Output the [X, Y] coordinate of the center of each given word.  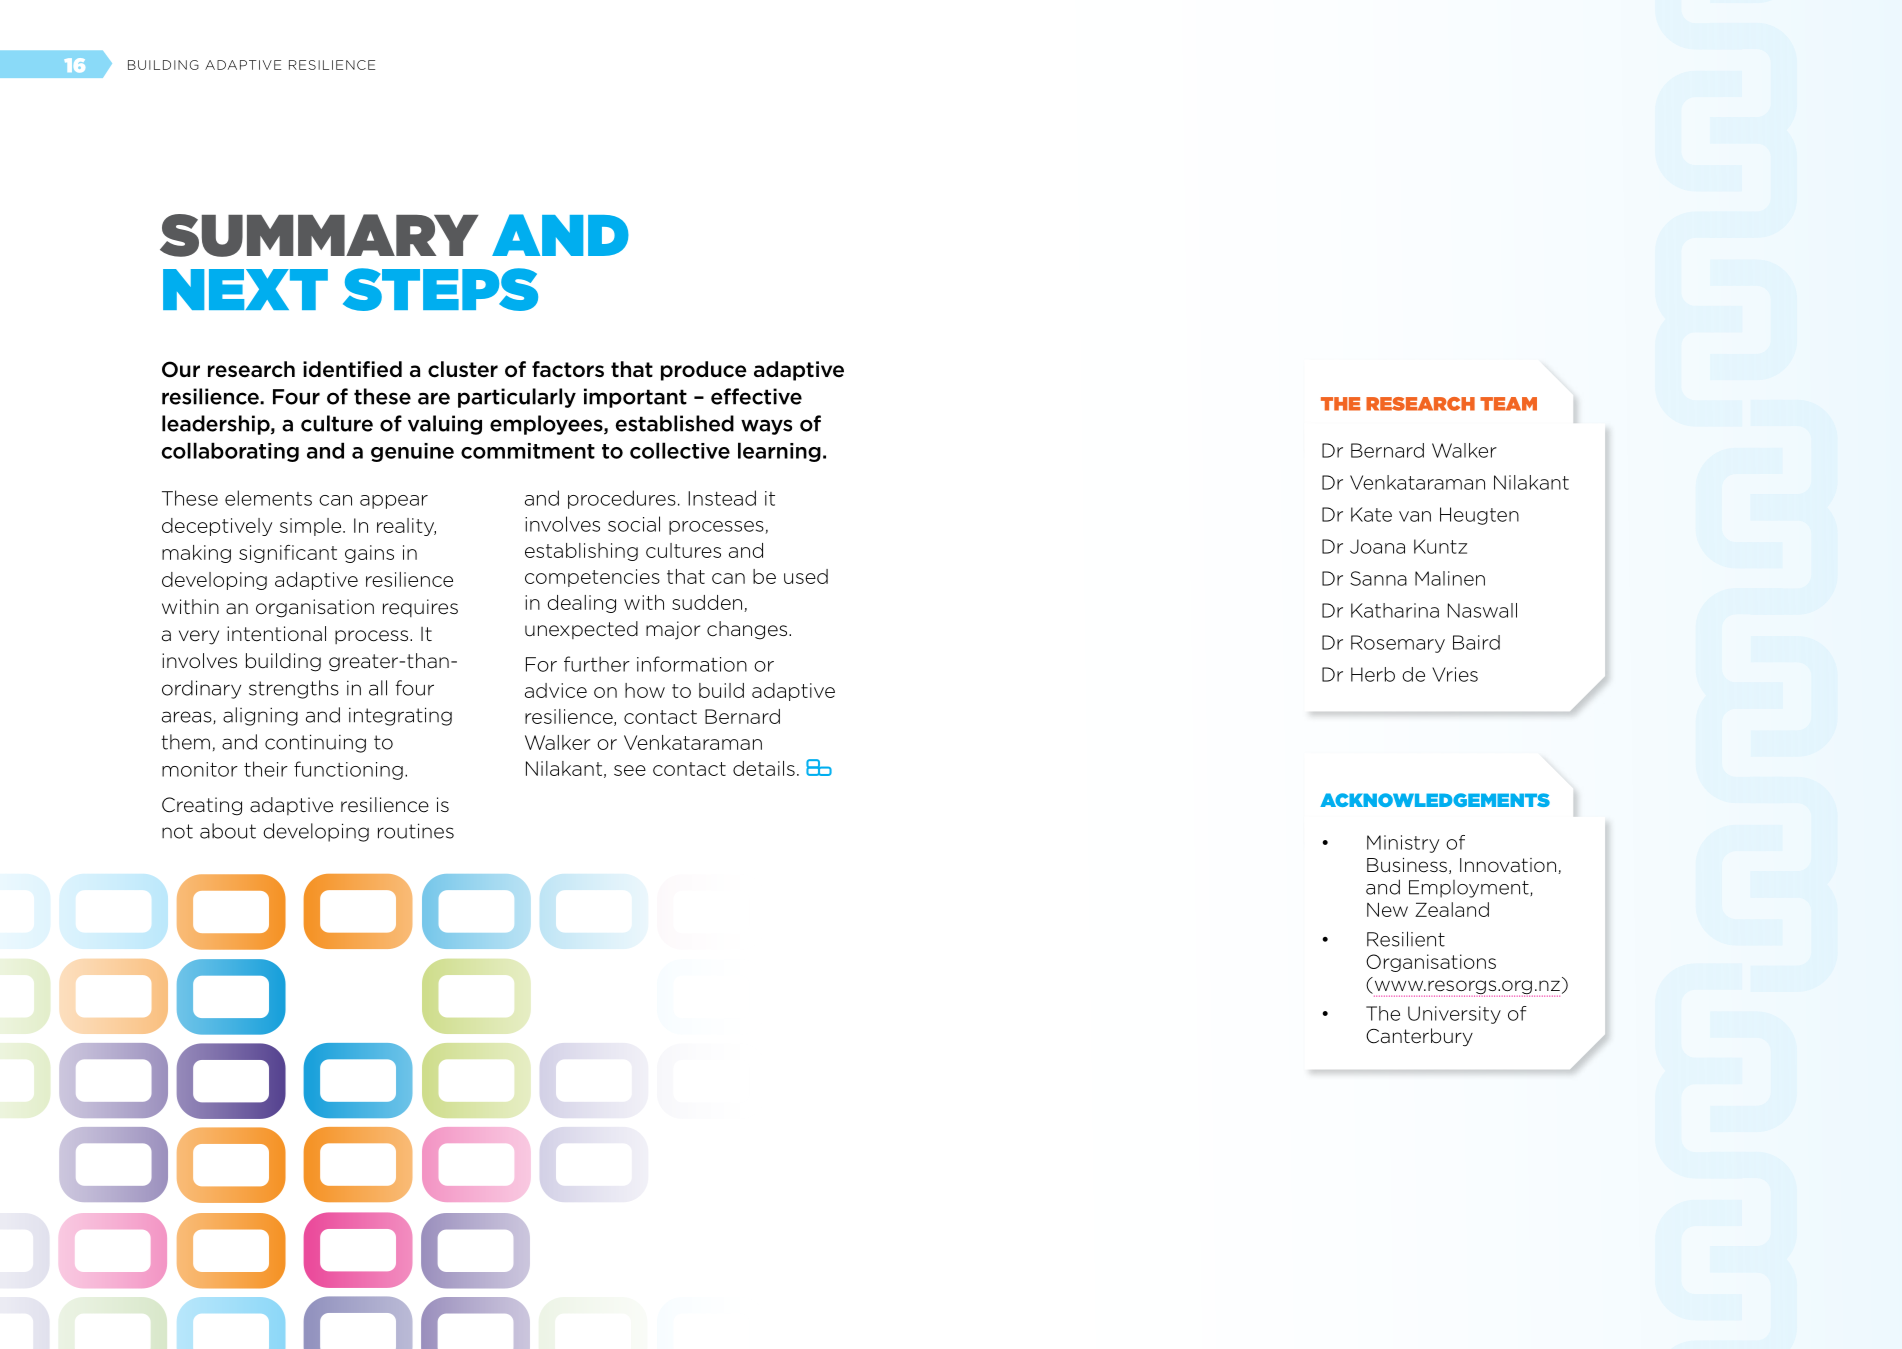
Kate [1371, 514]
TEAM [1508, 404]
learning [779, 452]
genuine [412, 452]
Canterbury [1419, 1037]
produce [704, 371]
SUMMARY [319, 235]
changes [748, 630]
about [228, 831]
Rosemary [1398, 644]
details [764, 768]
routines [416, 831]
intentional [276, 634]
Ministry [1403, 844]
